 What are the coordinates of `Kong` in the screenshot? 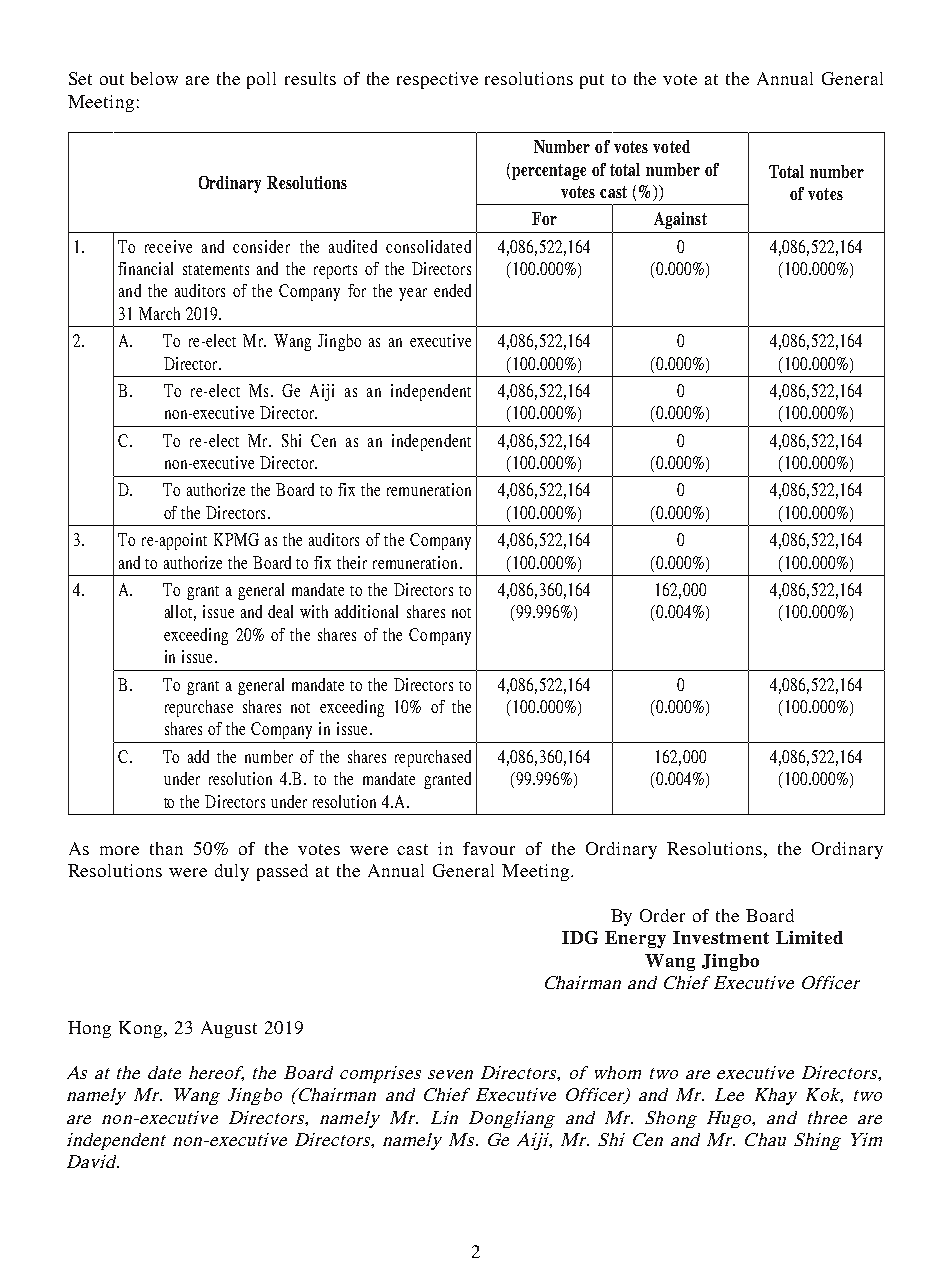 It's located at (140, 1029).
